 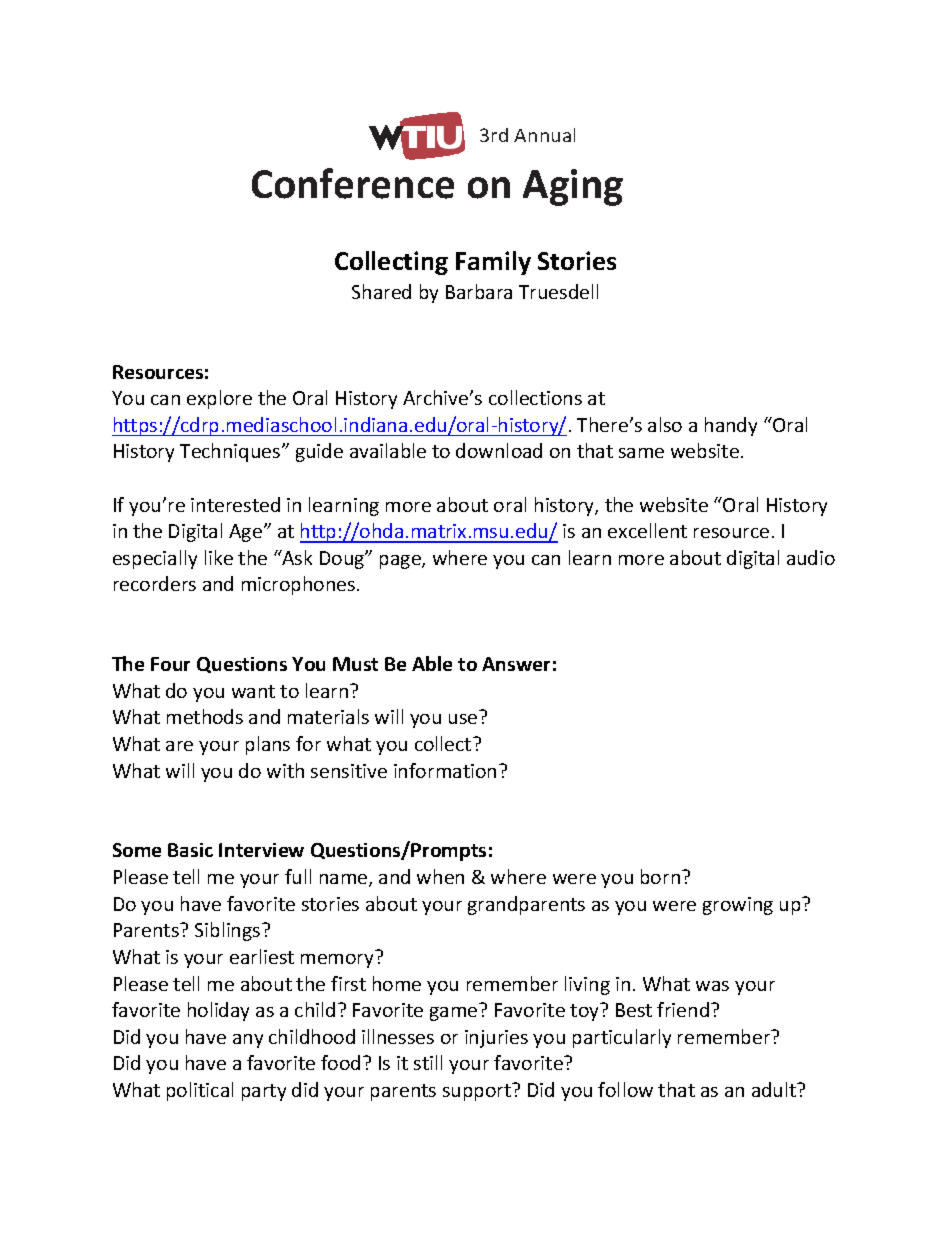 What do you see at coordinates (353, 183) in the screenshot?
I see `Conference` at bounding box center [353, 183].
